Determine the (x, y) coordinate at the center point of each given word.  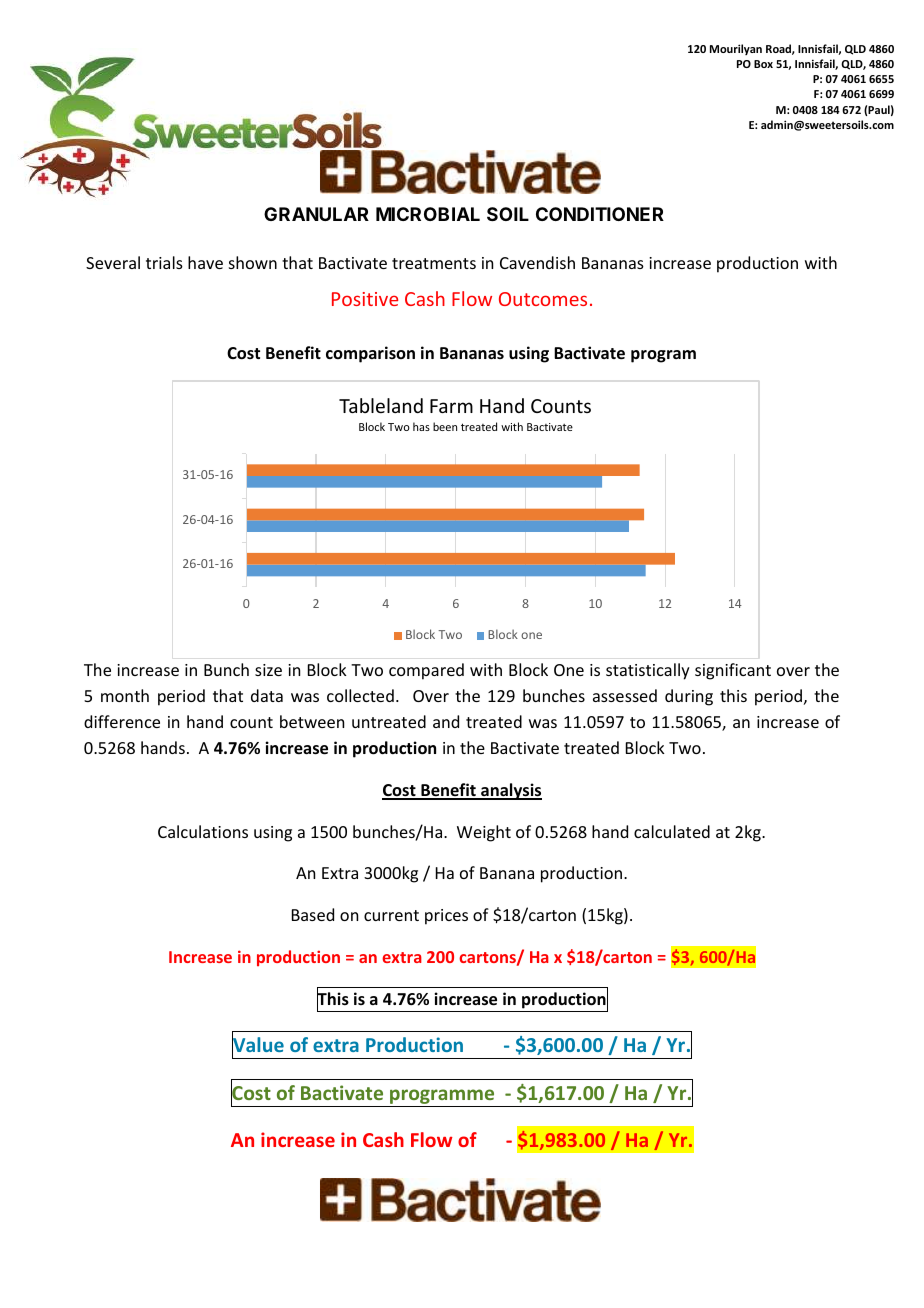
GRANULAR (316, 214)
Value (258, 1045)
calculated (672, 831)
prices (446, 917)
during (689, 697)
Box (763, 64)
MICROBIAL (428, 214)
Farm (451, 406)
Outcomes (543, 299)
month (125, 695)
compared (426, 671)
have (205, 262)
